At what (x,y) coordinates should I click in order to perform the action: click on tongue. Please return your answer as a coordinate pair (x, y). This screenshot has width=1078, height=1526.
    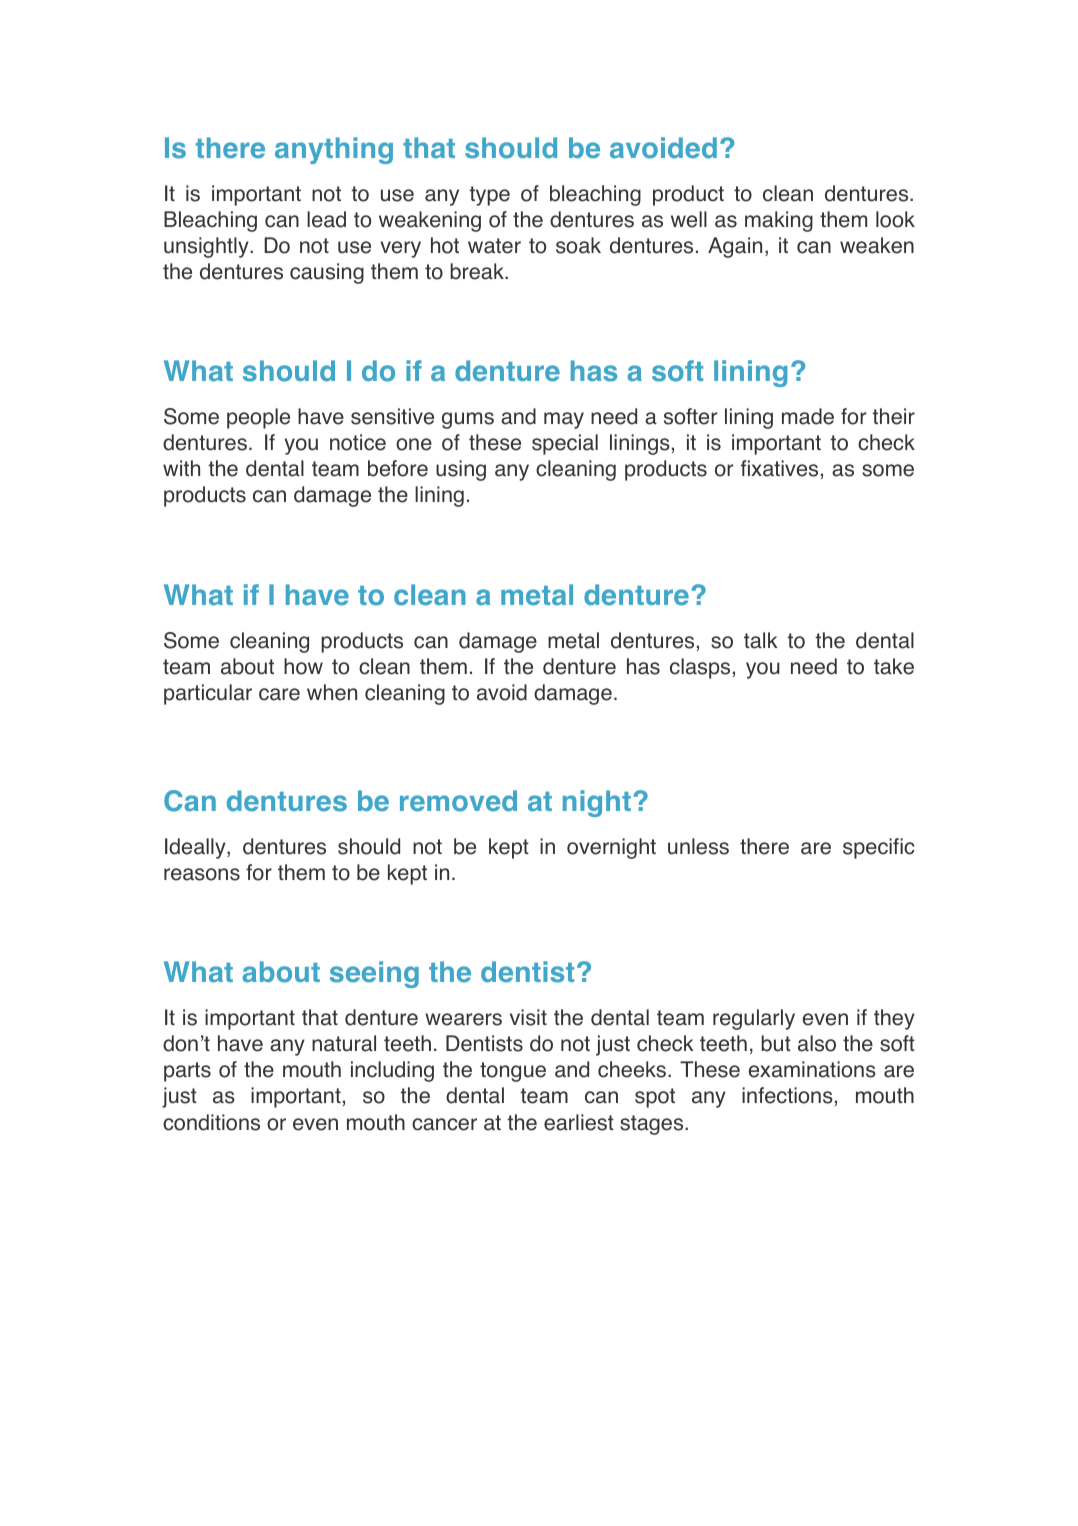
    Looking at the image, I should click on (513, 1072).
